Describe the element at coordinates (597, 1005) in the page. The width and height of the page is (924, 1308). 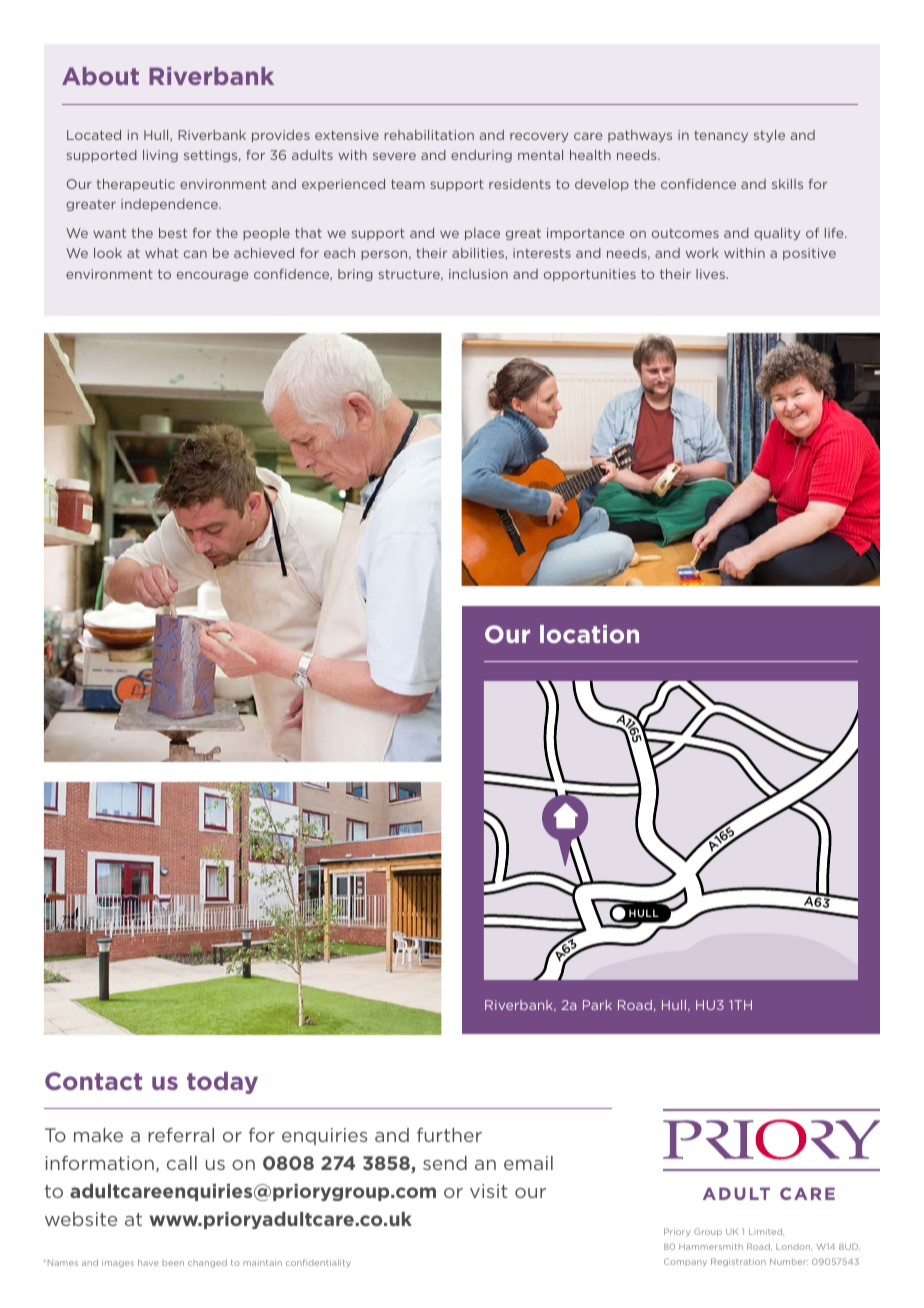
I see `Park` at that location.
